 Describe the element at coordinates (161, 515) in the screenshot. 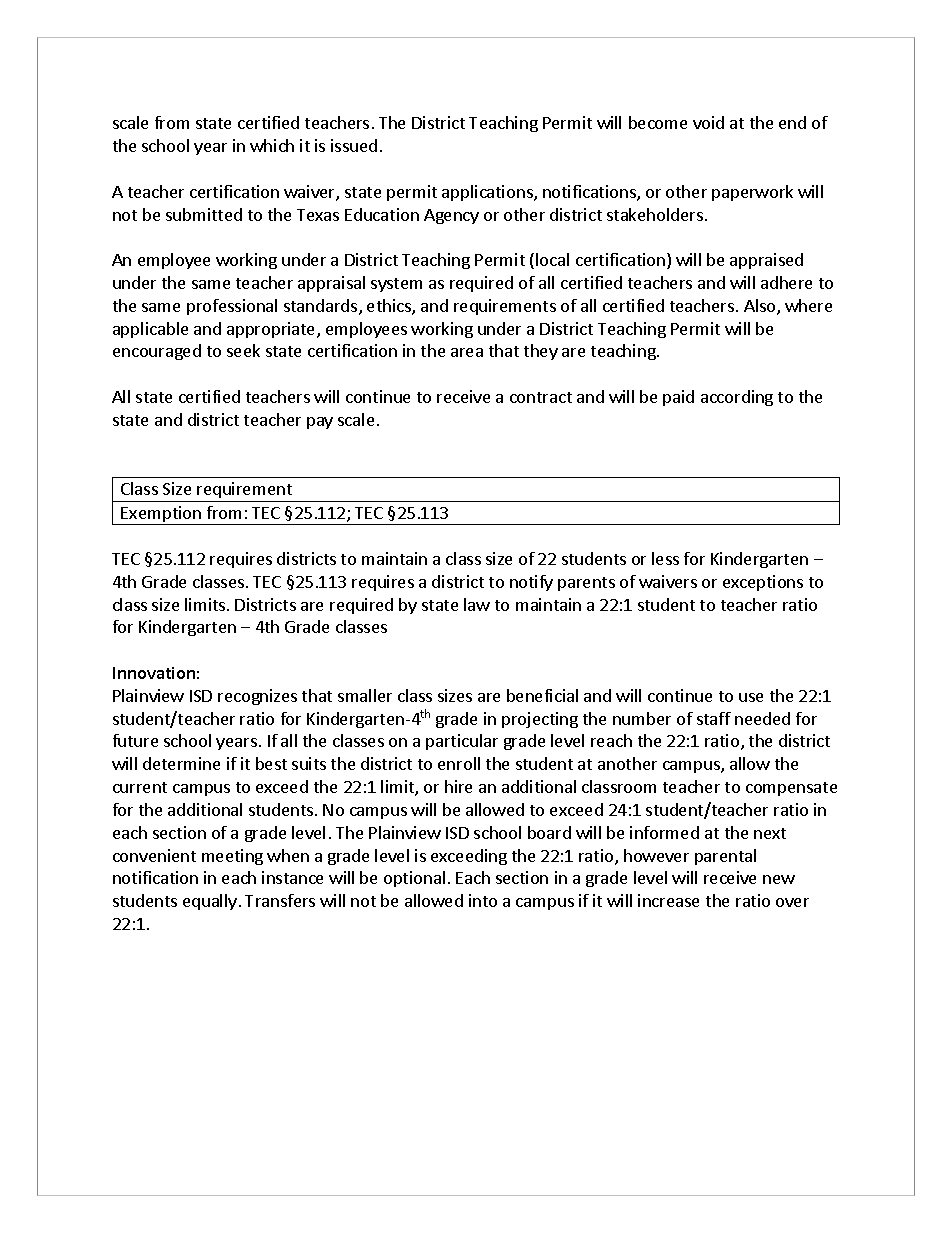

I see `Exemption` at that location.
